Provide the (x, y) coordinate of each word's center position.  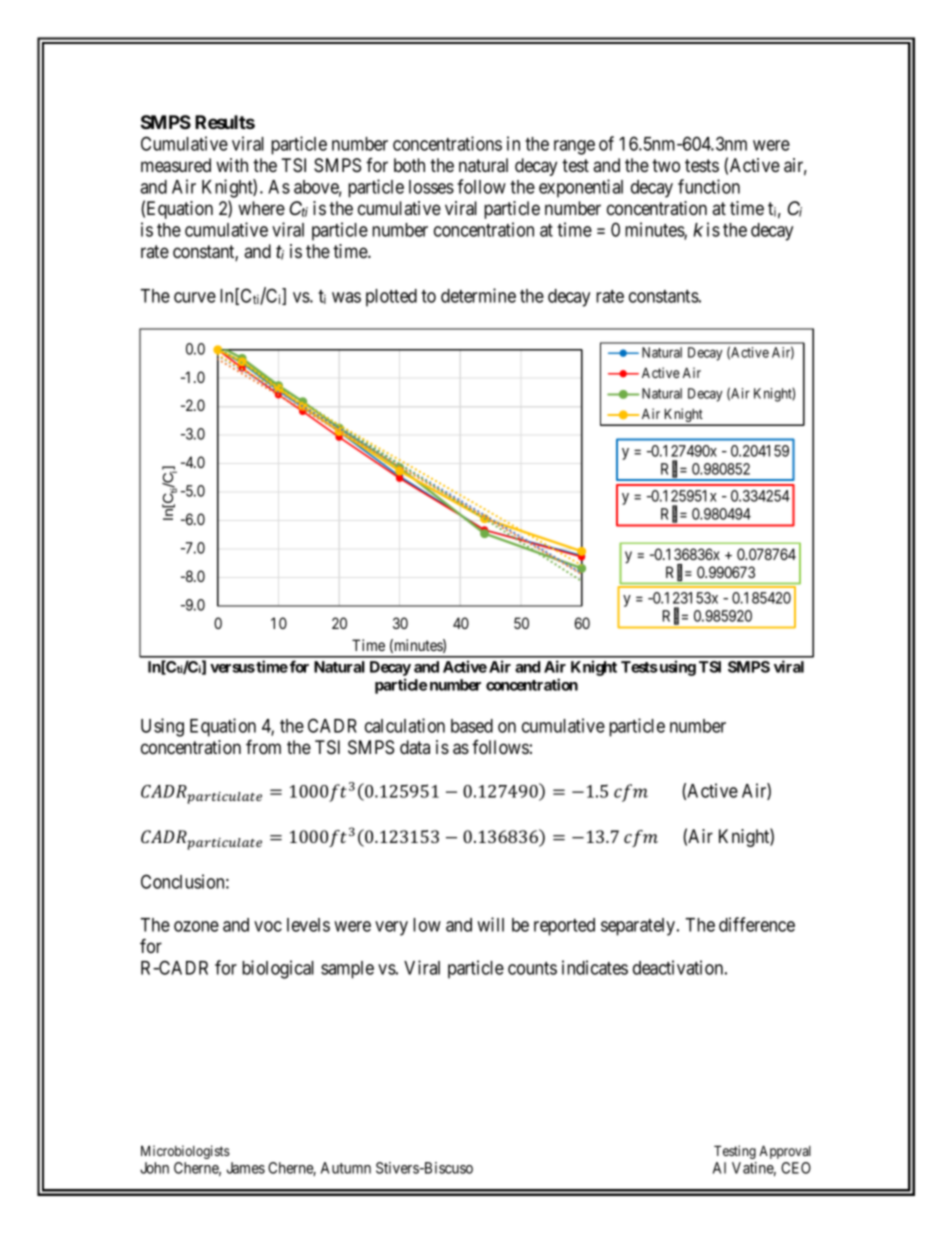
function (709, 186)
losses (431, 187)
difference (757, 924)
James (246, 1168)
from (263, 747)
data (415, 747)
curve (195, 297)
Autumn (346, 1168)
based (472, 726)
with (232, 165)
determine (478, 295)
